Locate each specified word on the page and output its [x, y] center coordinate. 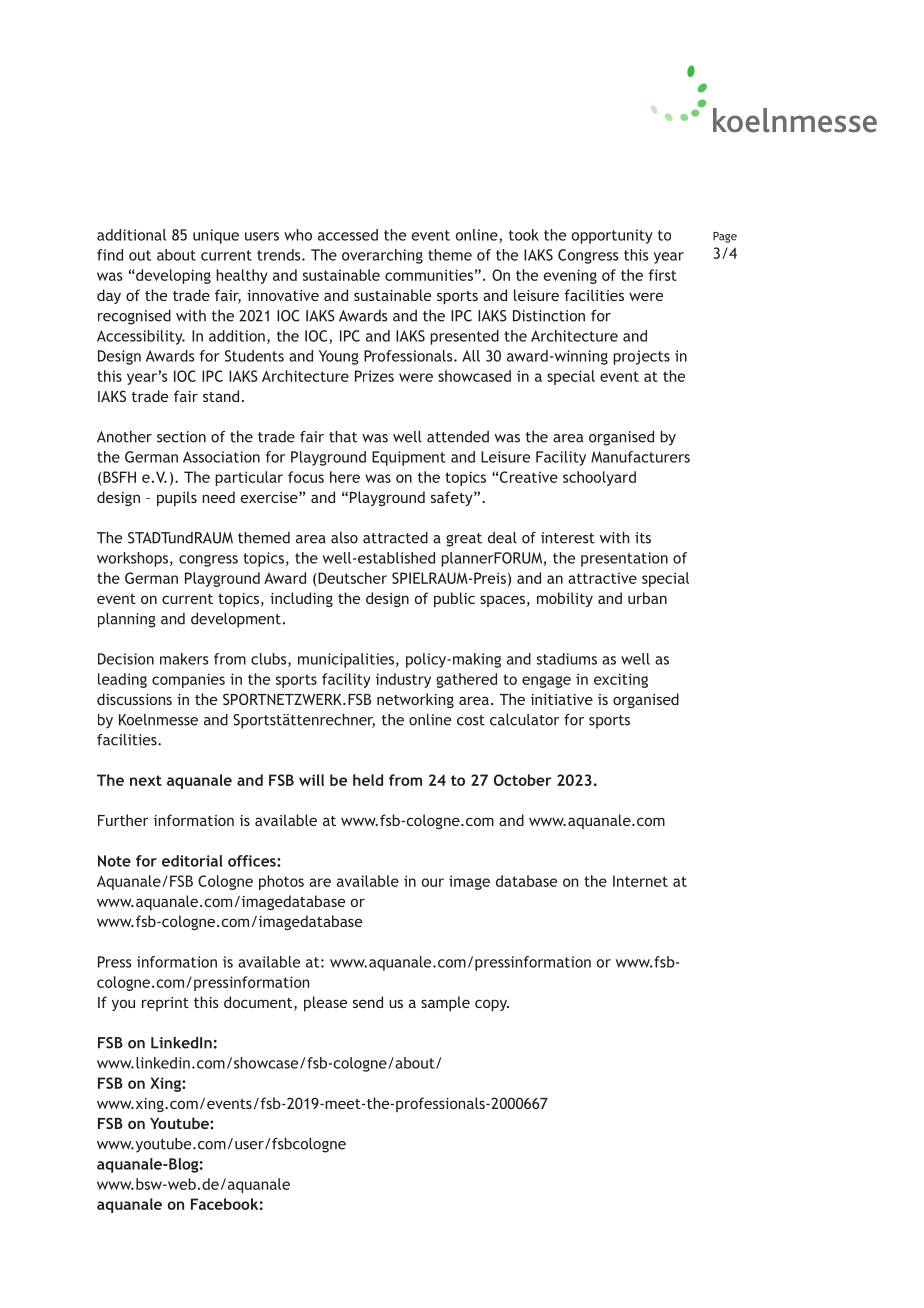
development [236, 620]
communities [429, 275]
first [663, 275]
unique [216, 236]
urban [647, 598]
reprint [165, 1004]
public [454, 599]
